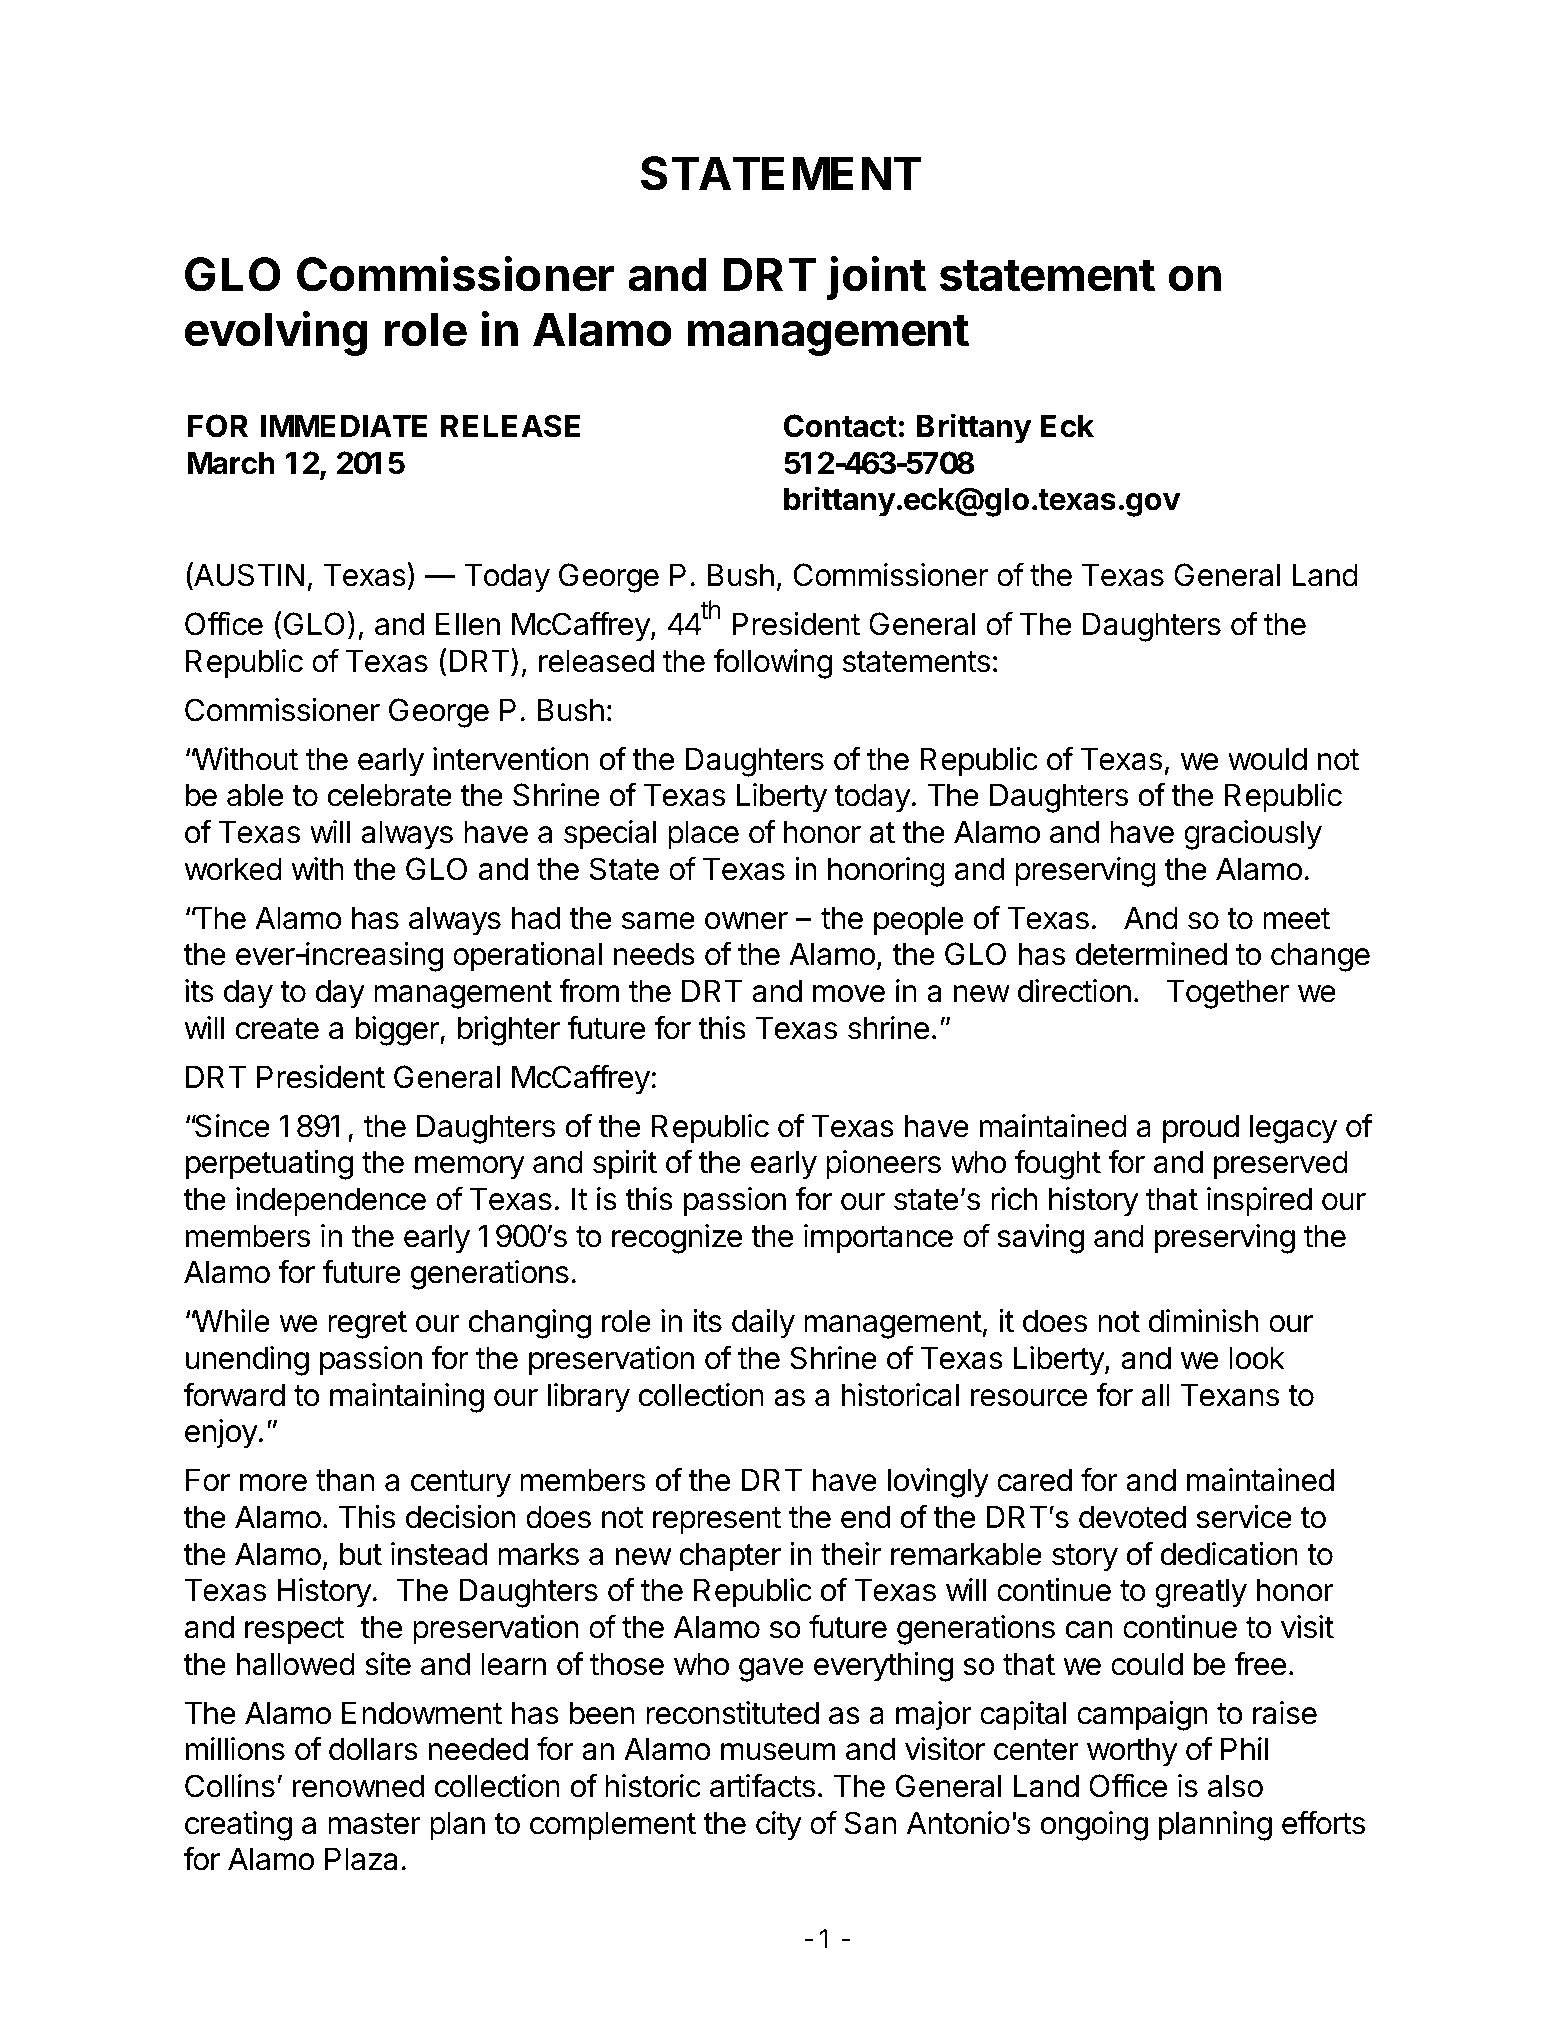 Image resolution: width=1560 pixels, height=2018 pixels. What do you see at coordinates (717, 1521) in the image?
I see `represent` at bounding box center [717, 1521].
